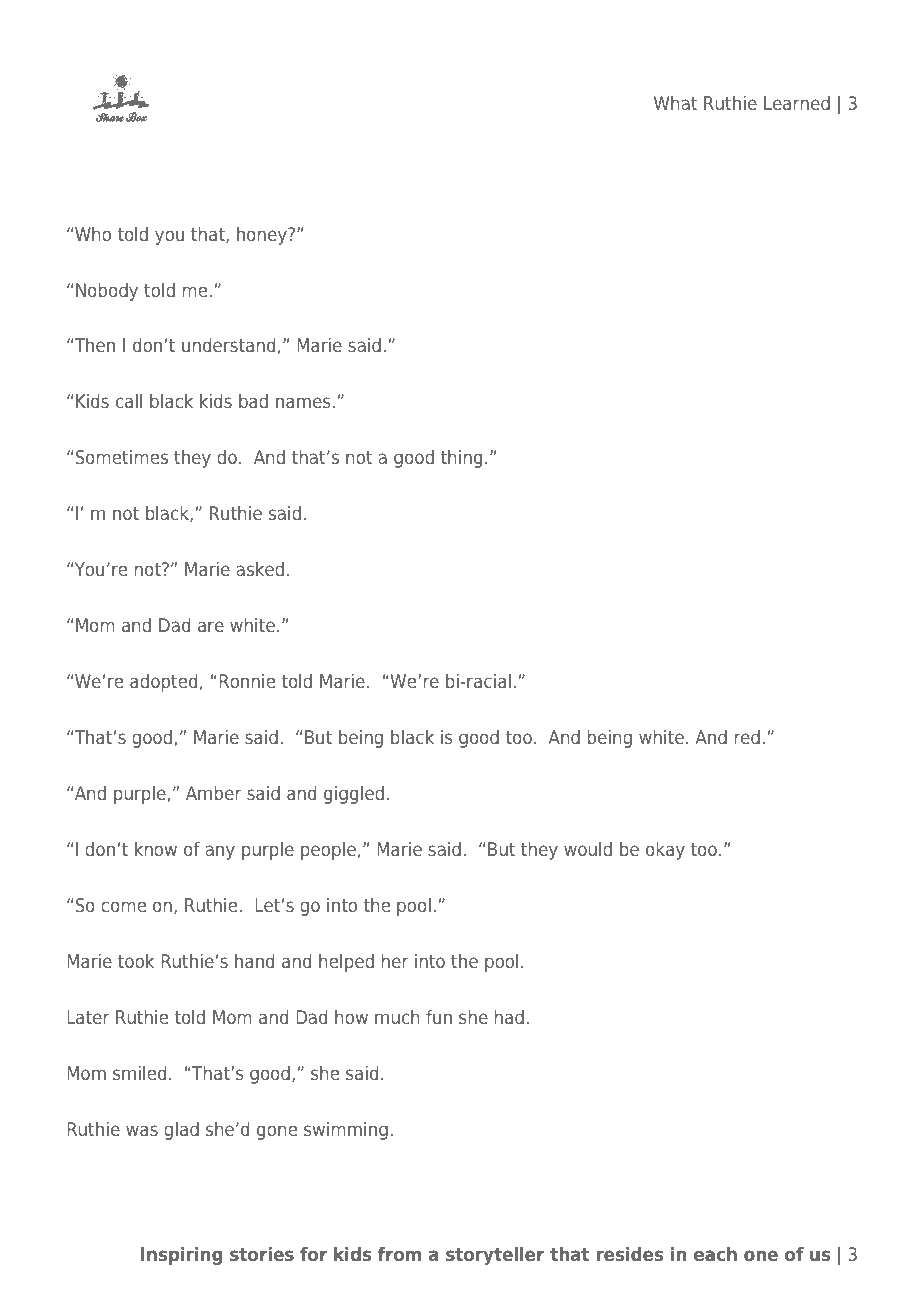  What do you see at coordinates (797, 103) in the page?
I see `Learned` at bounding box center [797, 103].
